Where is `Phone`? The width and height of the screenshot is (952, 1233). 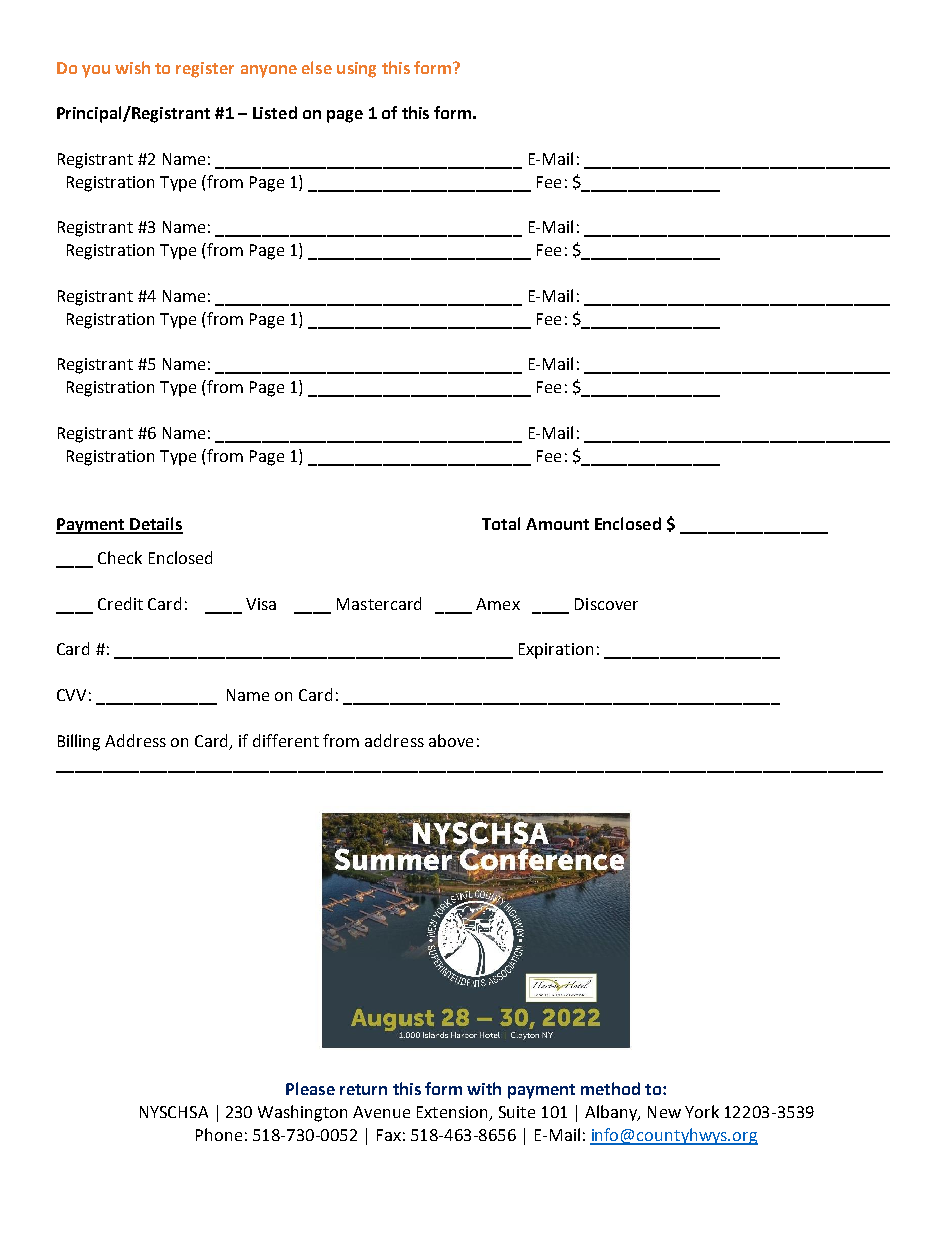
Phone is located at coordinates (219, 1134).
